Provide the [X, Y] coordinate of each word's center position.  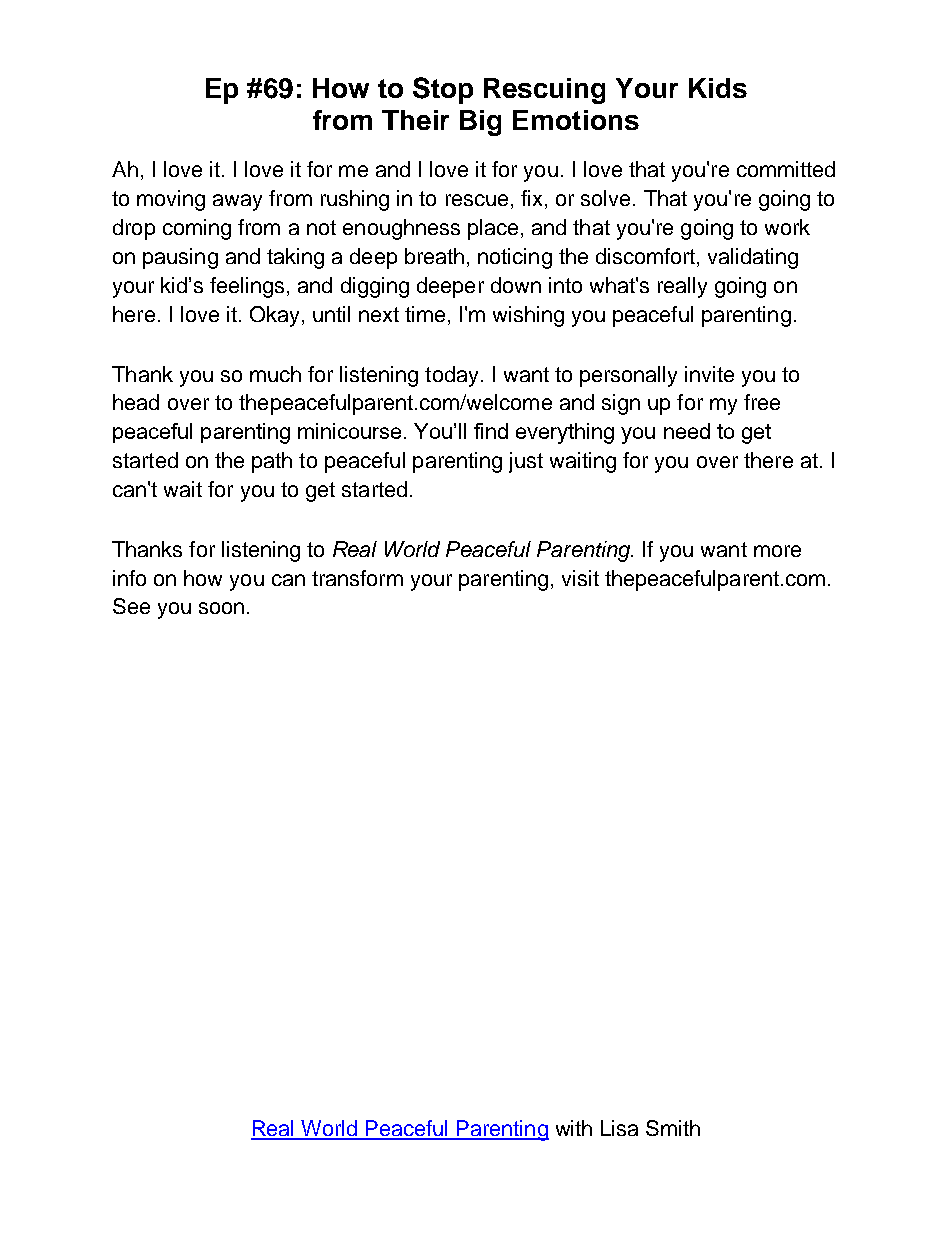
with [574, 1128]
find [491, 431]
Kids [718, 88]
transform [357, 578]
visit [580, 578]
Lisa [619, 1128]
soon [221, 608]
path [272, 462]
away [237, 202]
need [687, 431]
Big [480, 123]
